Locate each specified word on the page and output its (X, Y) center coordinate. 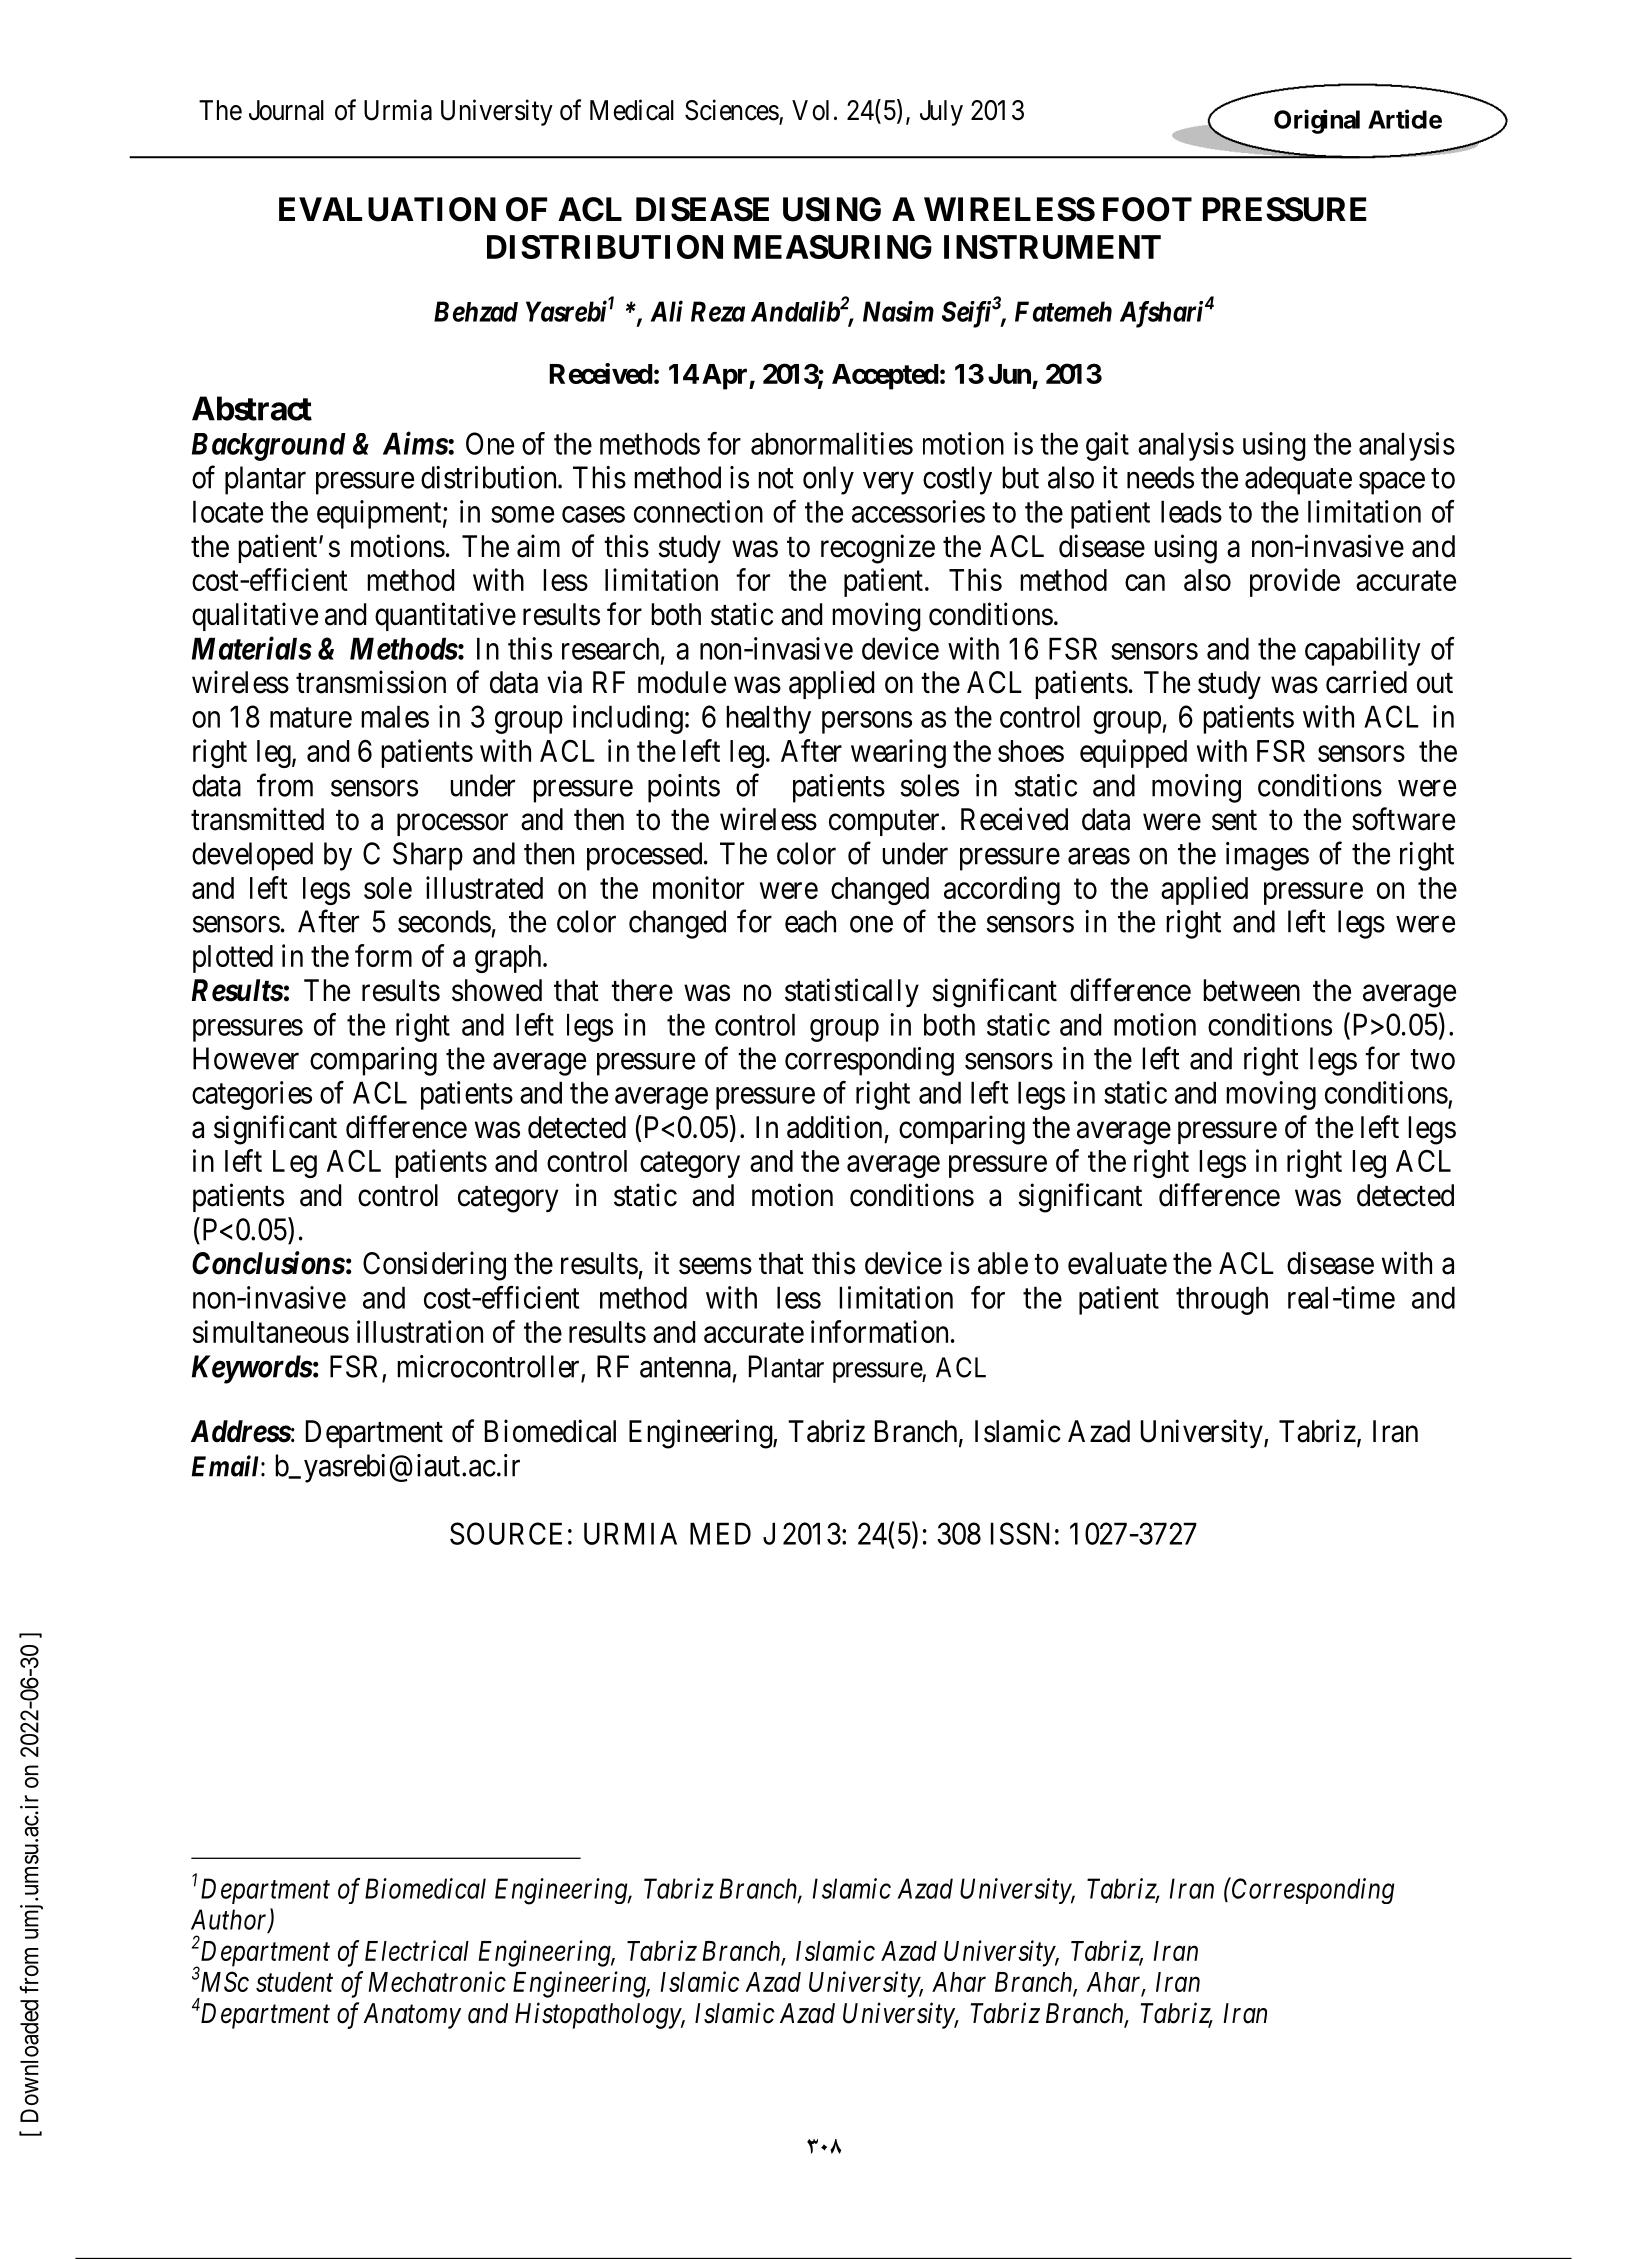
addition (834, 1127)
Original (1317, 121)
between (1251, 990)
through (1222, 1300)
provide (1295, 582)
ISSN (1020, 1533)
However (246, 1058)
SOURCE (506, 1533)
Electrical (417, 1950)
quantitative (445, 616)
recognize (878, 549)
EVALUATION (387, 209)
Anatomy (412, 2016)
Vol (810, 110)
